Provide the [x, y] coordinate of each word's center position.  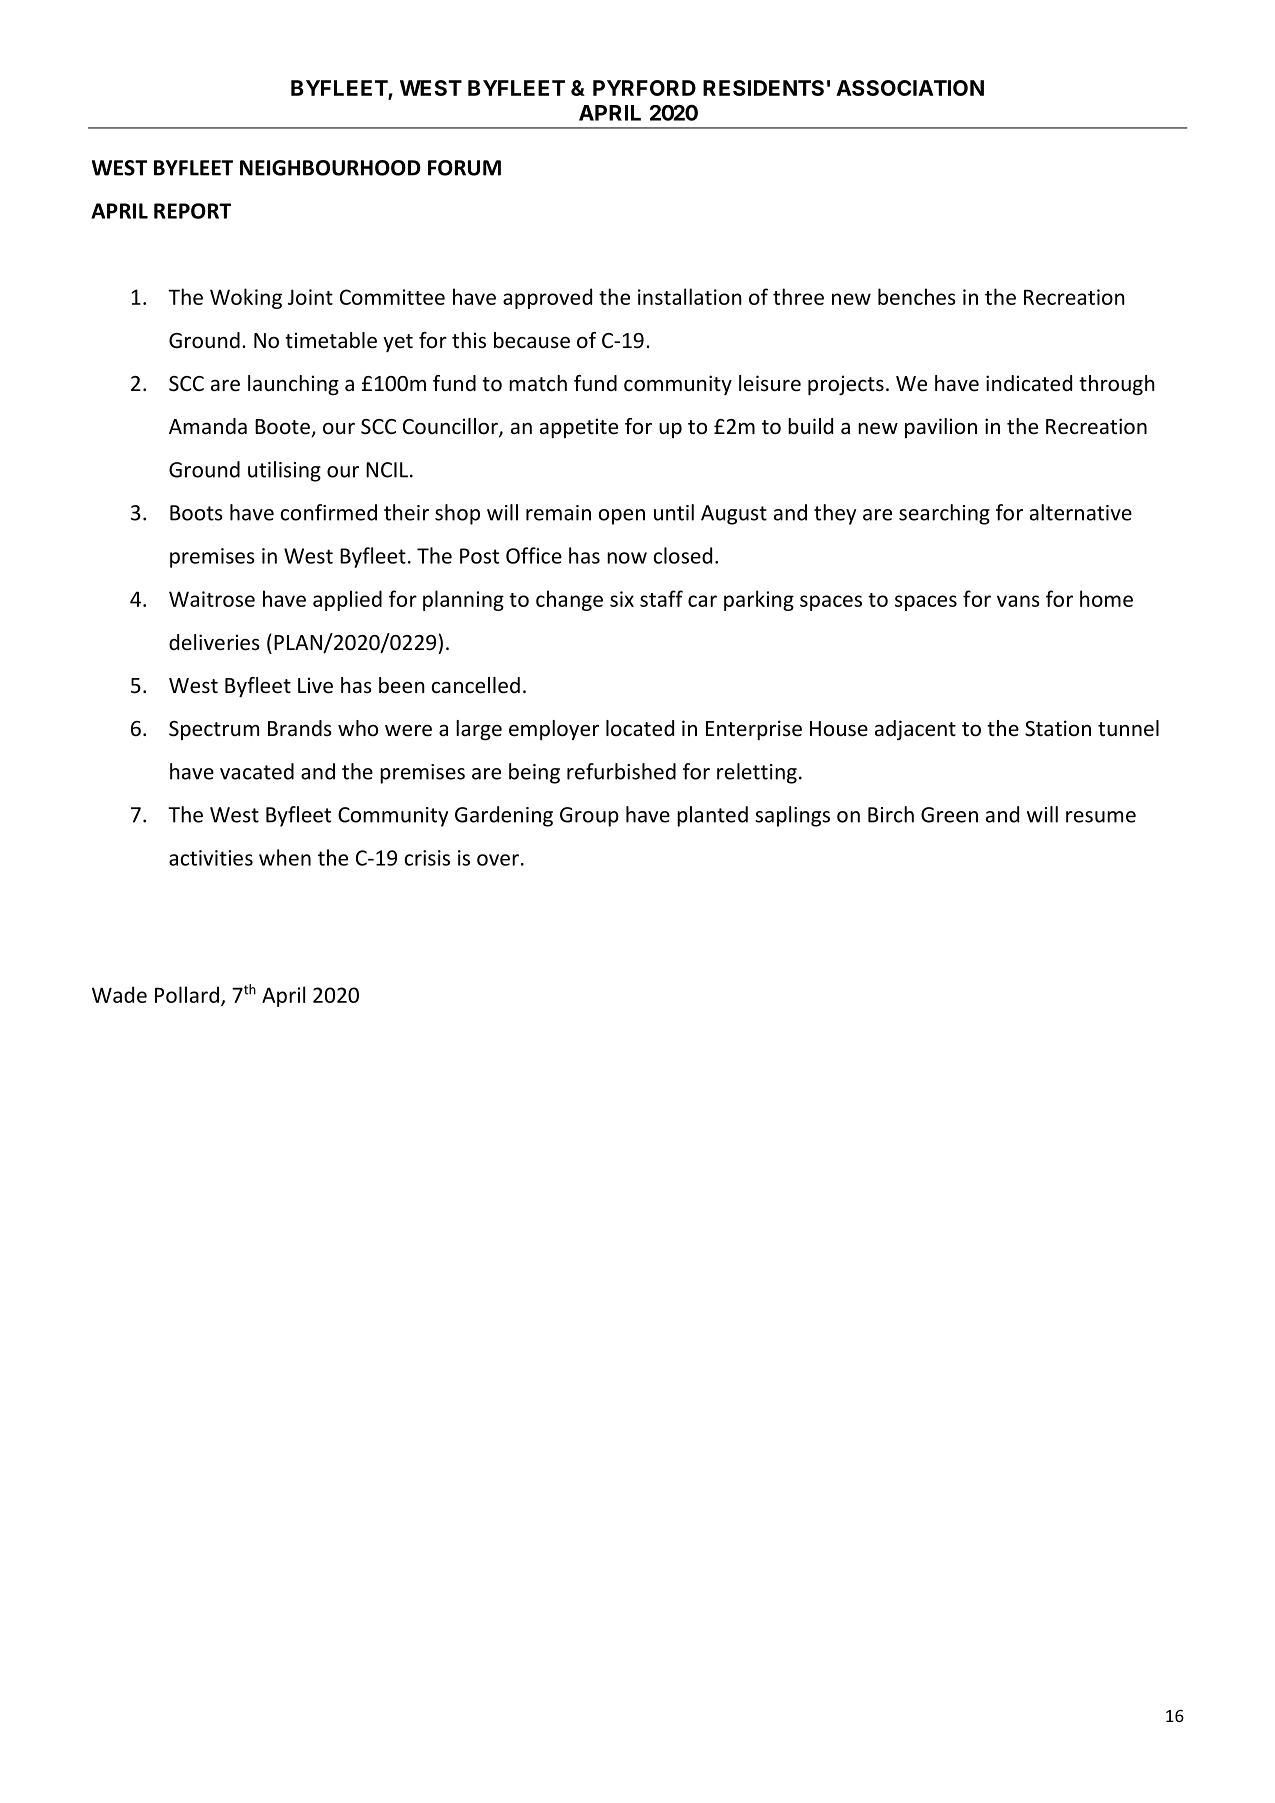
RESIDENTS [763, 88]
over [498, 860]
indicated [1029, 383]
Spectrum [214, 730]
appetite [579, 428]
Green [949, 815]
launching [293, 385]
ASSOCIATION [910, 88]
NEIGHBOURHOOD [330, 168]
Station [1058, 728]
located [640, 728]
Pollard [187, 994]
